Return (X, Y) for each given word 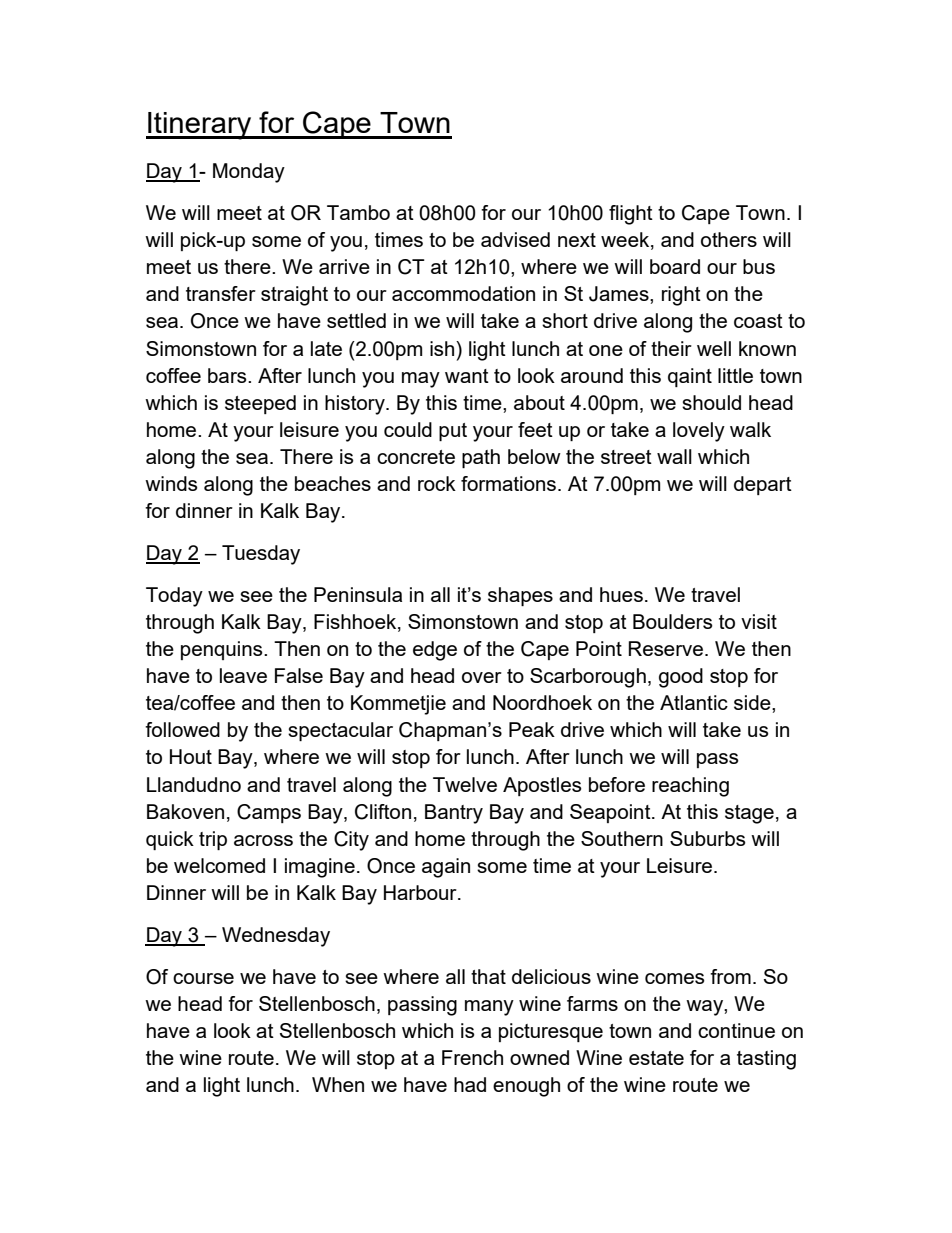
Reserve (667, 648)
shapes (520, 596)
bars (228, 375)
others (729, 239)
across (263, 840)
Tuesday (261, 555)
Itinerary (200, 126)
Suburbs (708, 838)
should (711, 402)
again (446, 868)
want (467, 376)
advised (515, 239)
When (338, 1084)
